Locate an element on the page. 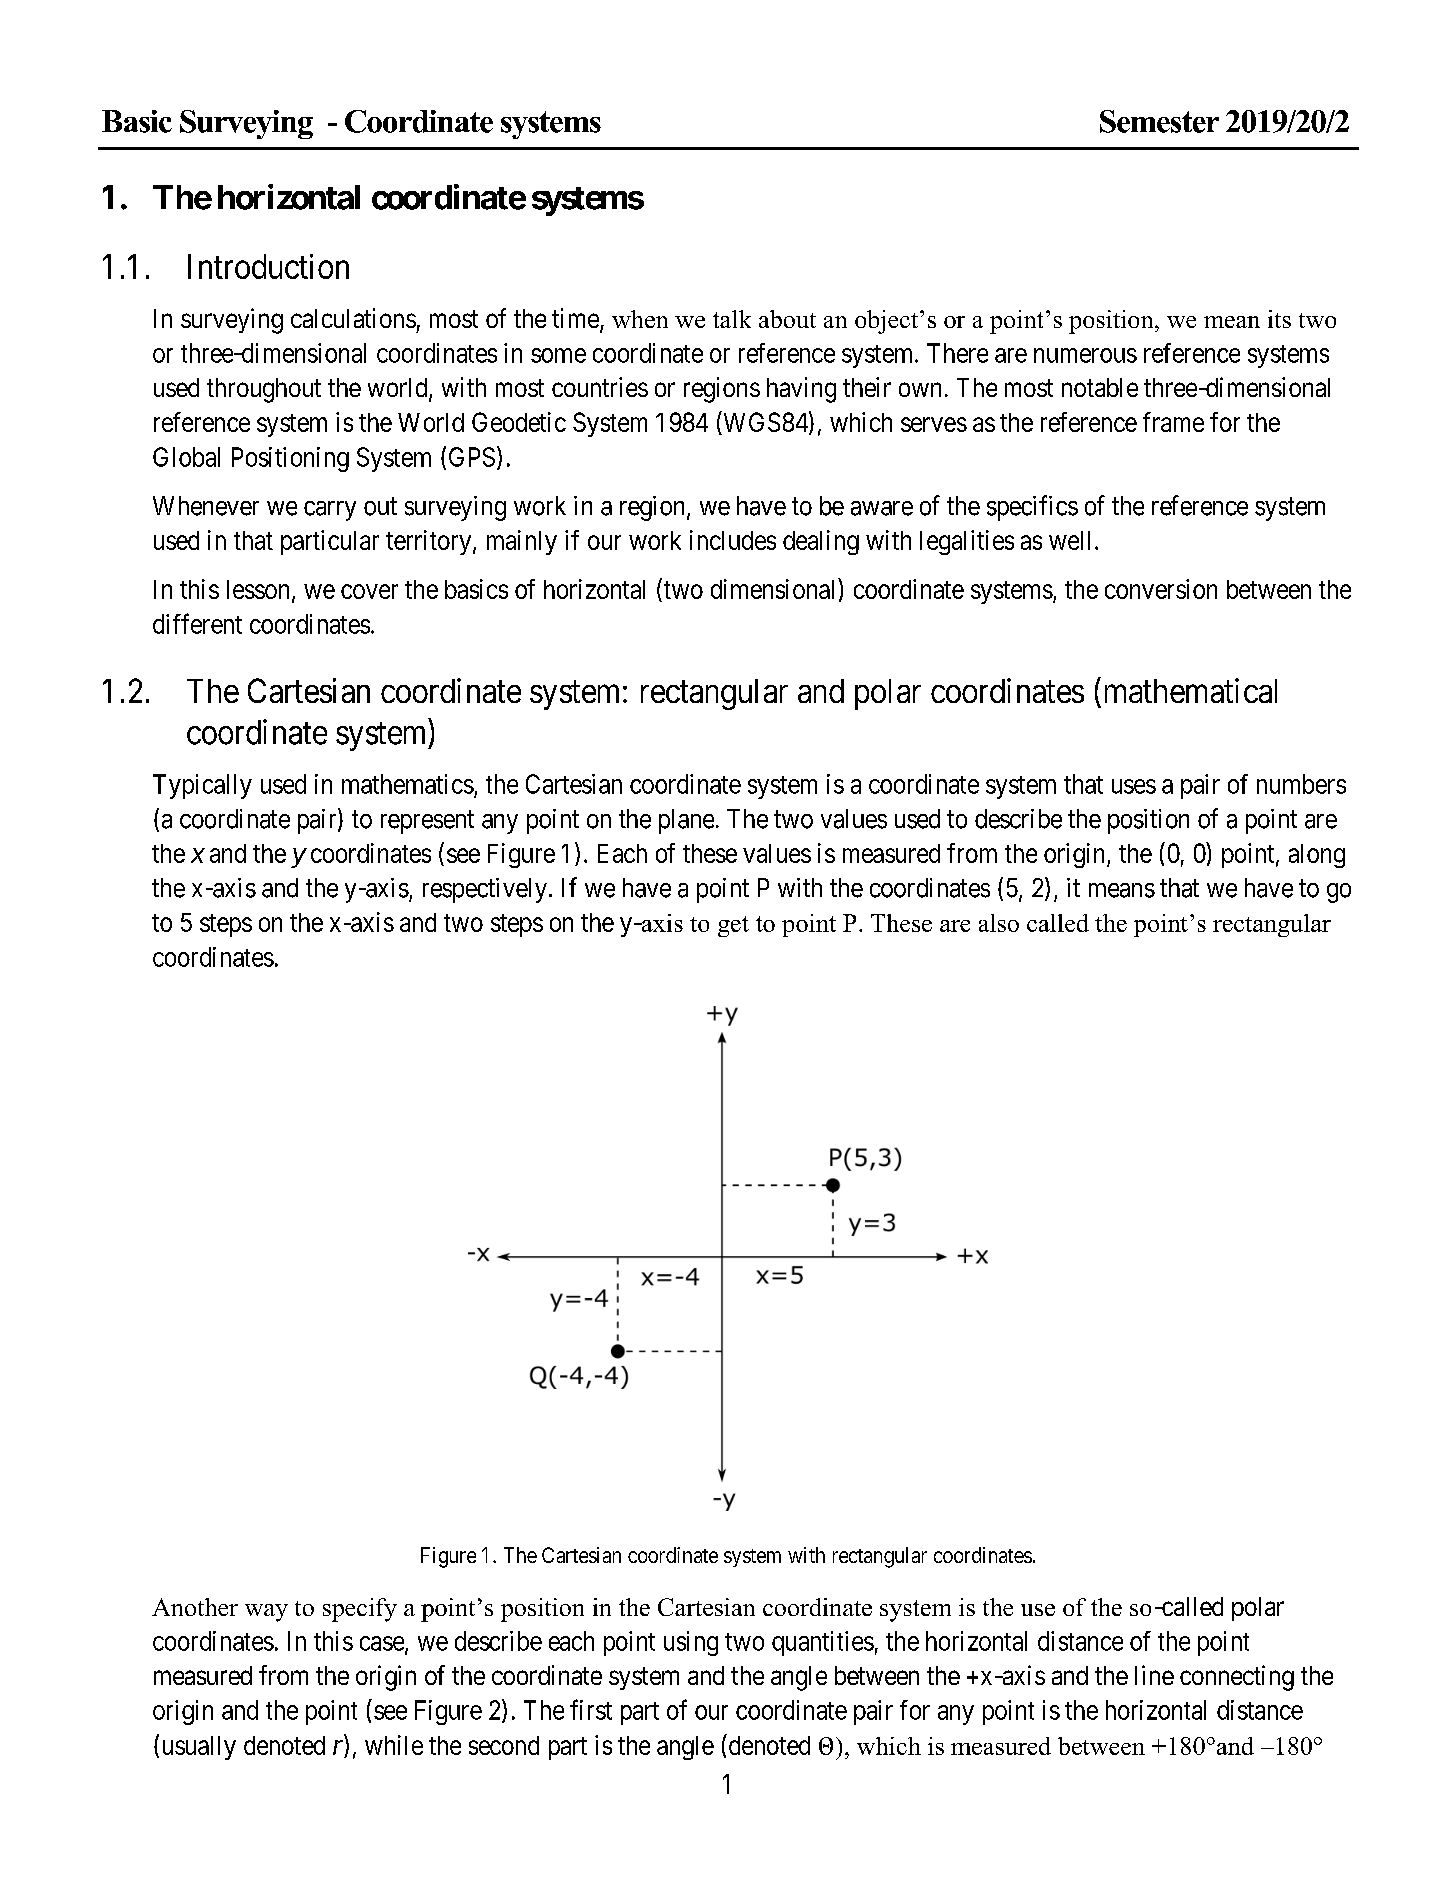 The image size is (1456, 1884). along is located at coordinates (1317, 856).
